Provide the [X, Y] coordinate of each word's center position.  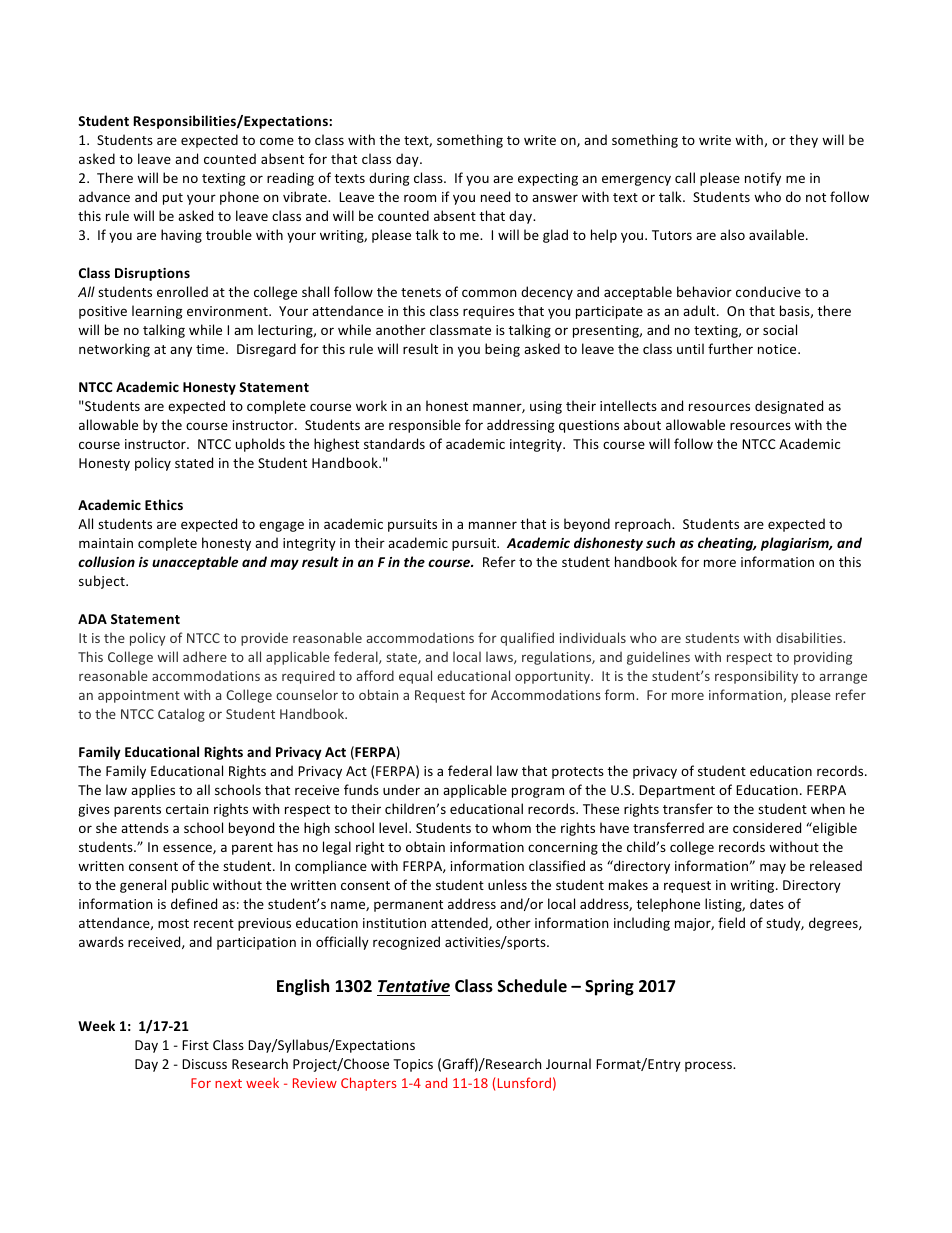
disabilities [810, 637]
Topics [413, 1065]
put [173, 199]
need [495, 196]
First [195, 1045]
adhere [205, 656]
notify [763, 179]
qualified [527, 639]
